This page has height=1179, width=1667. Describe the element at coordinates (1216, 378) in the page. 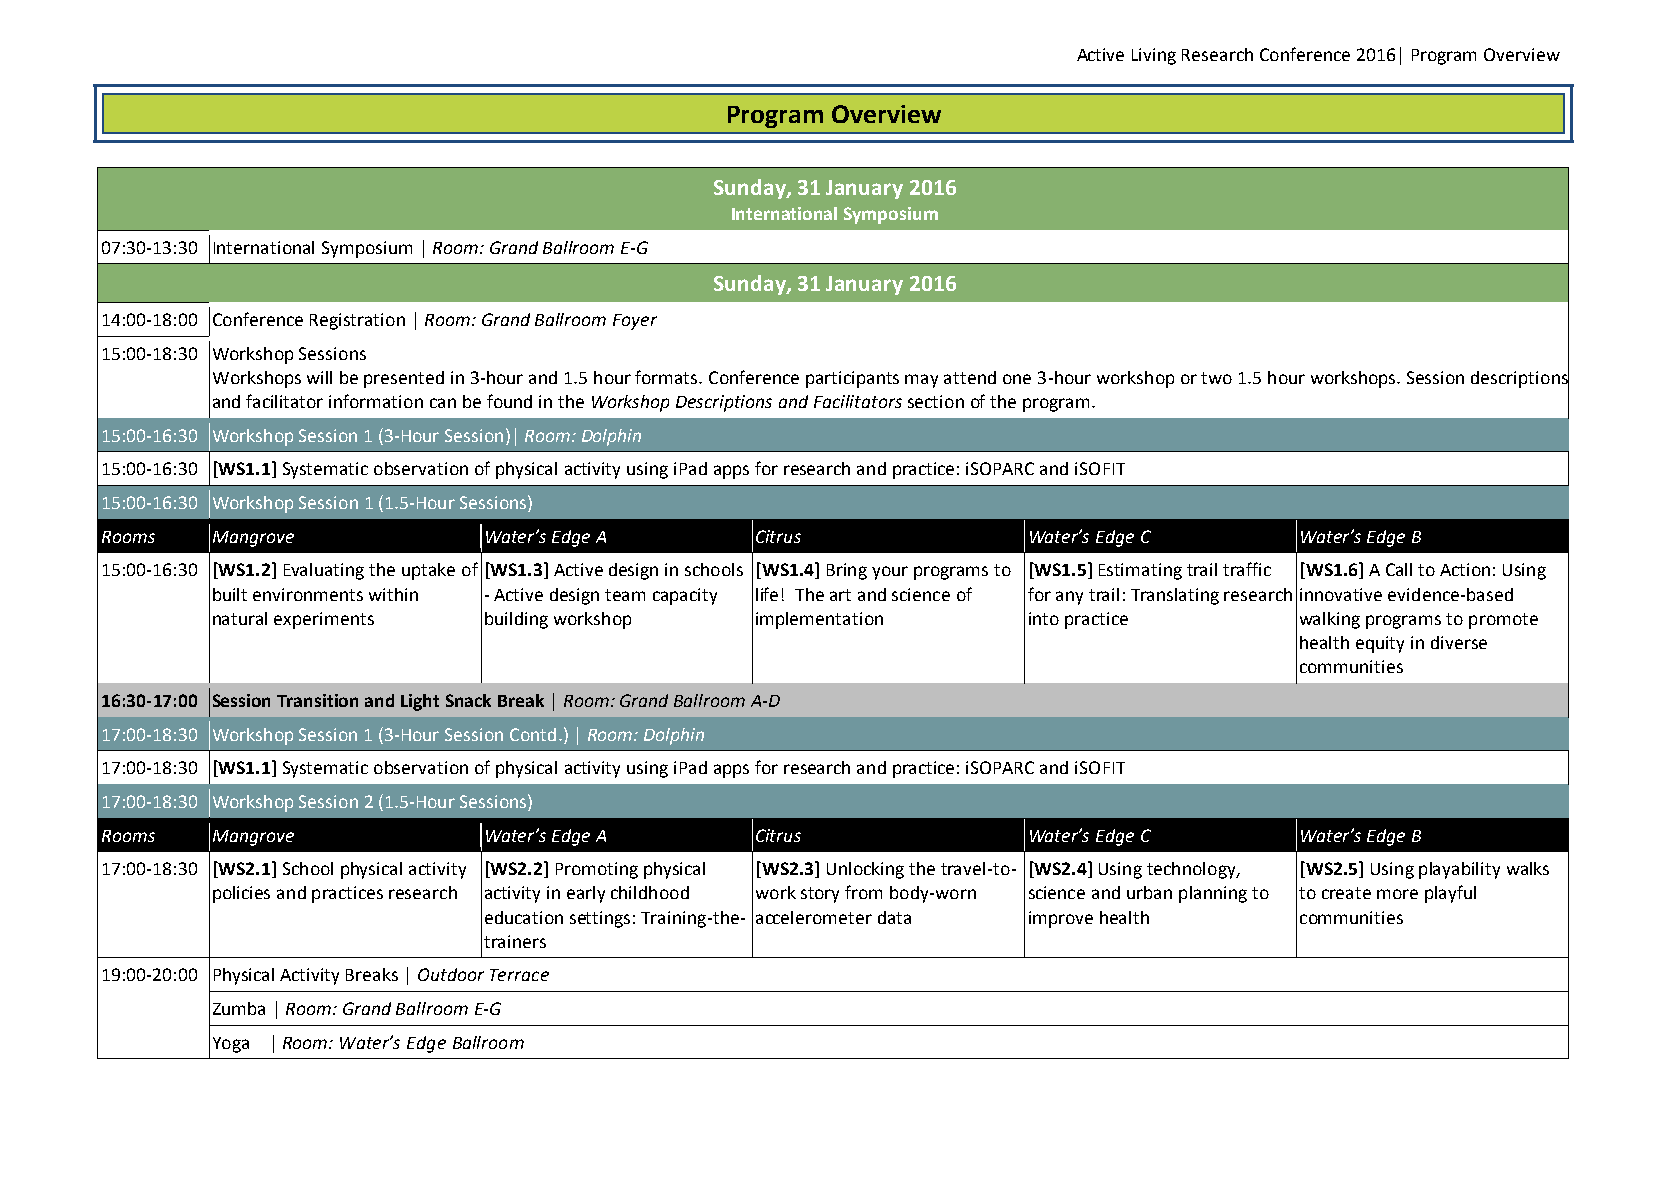

I see `two` at that location.
